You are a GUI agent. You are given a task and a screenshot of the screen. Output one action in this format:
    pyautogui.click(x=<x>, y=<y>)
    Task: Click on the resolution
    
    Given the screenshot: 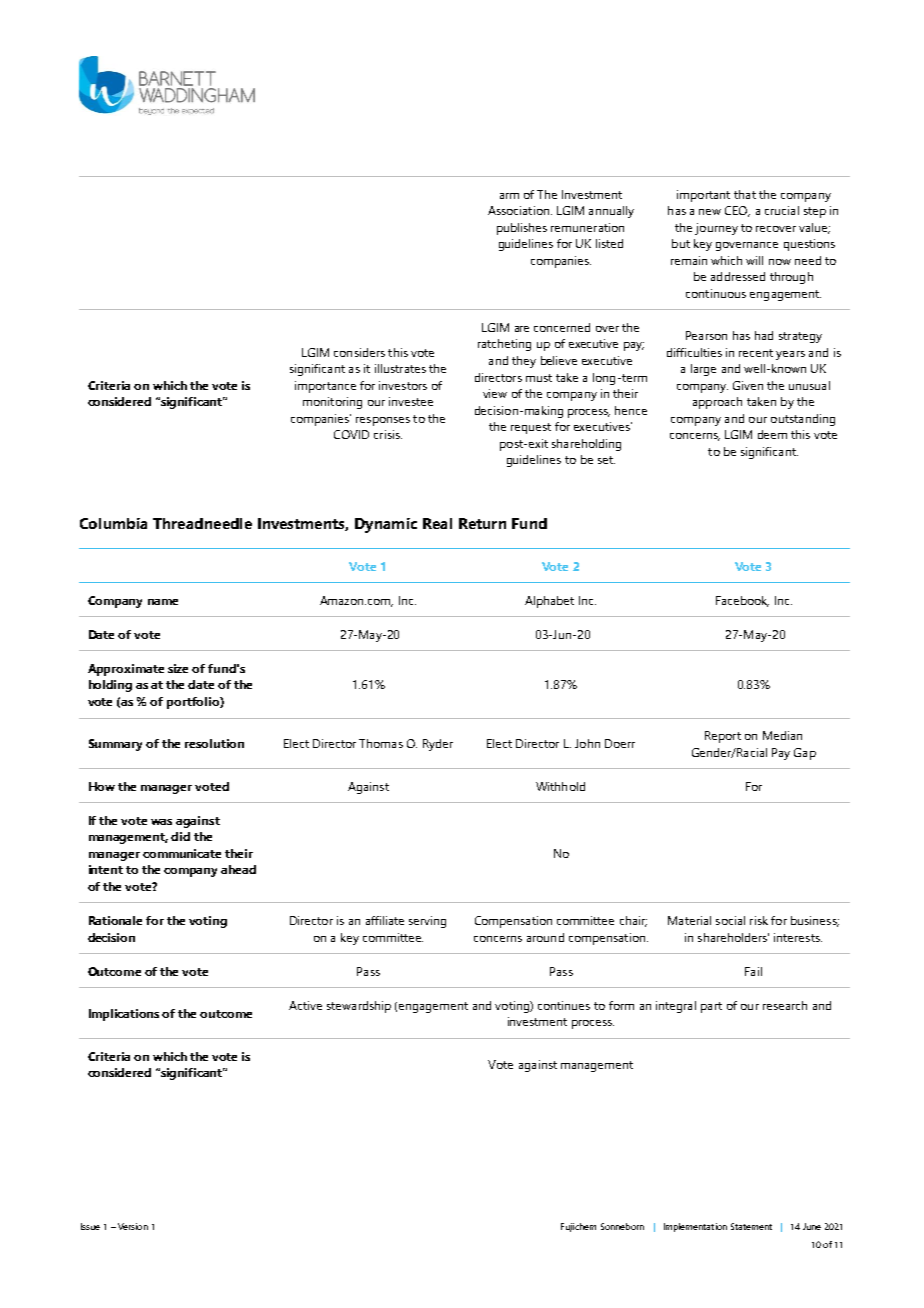 What is the action you would take?
    pyautogui.click(x=214, y=743)
